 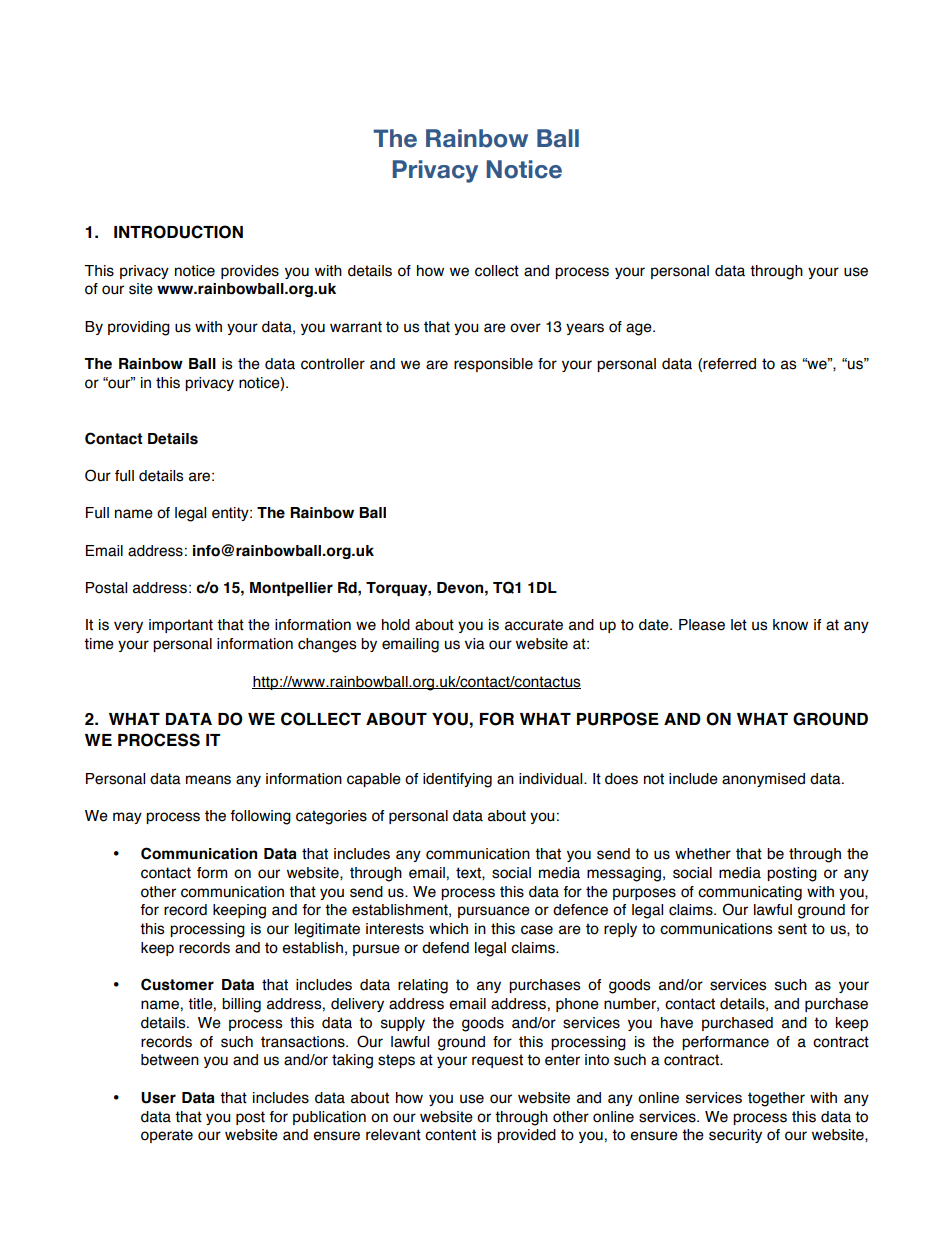 What do you see at coordinates (457, 780) in the document?
I see `identifying` at bounding box center [457, 780].
